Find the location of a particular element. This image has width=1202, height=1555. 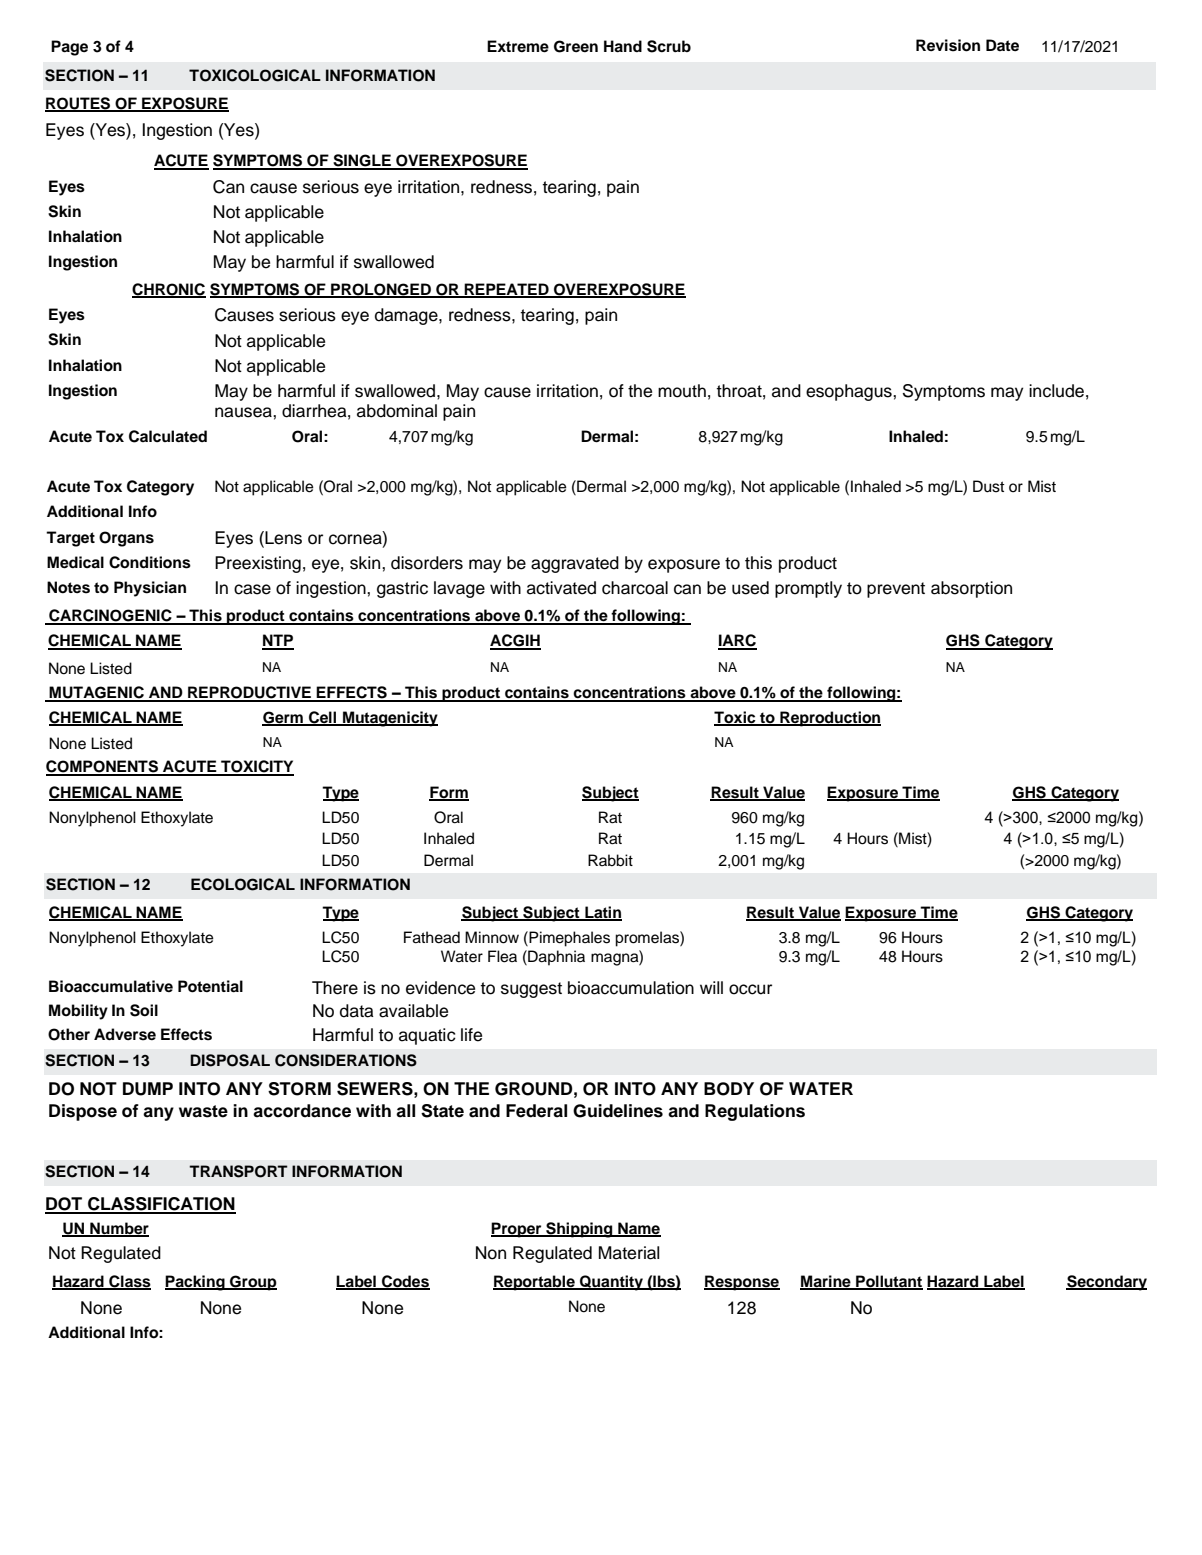

absorption is located at coordinates (971, 589).
